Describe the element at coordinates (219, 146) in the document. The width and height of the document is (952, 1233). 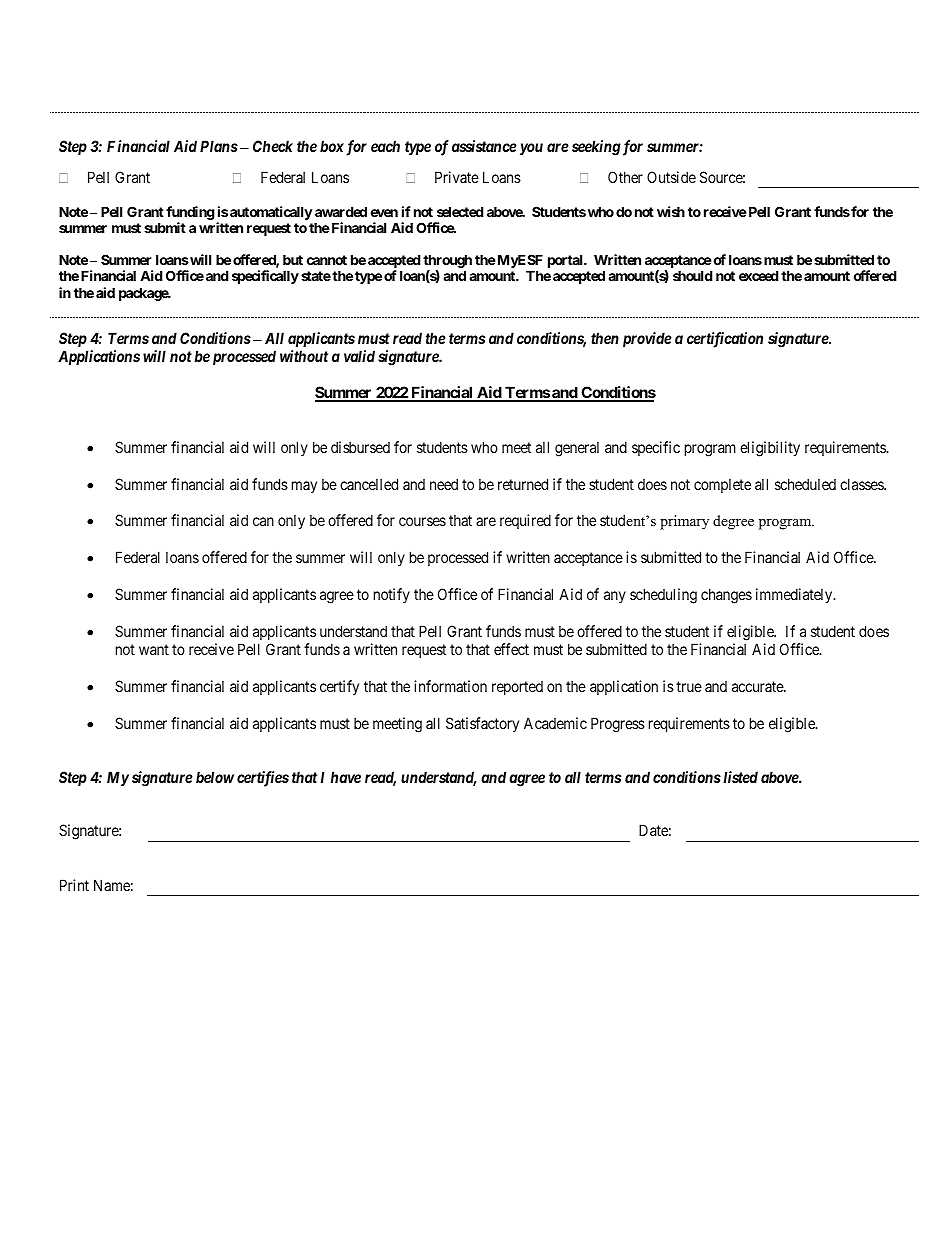
I see `Plans` at that location.
